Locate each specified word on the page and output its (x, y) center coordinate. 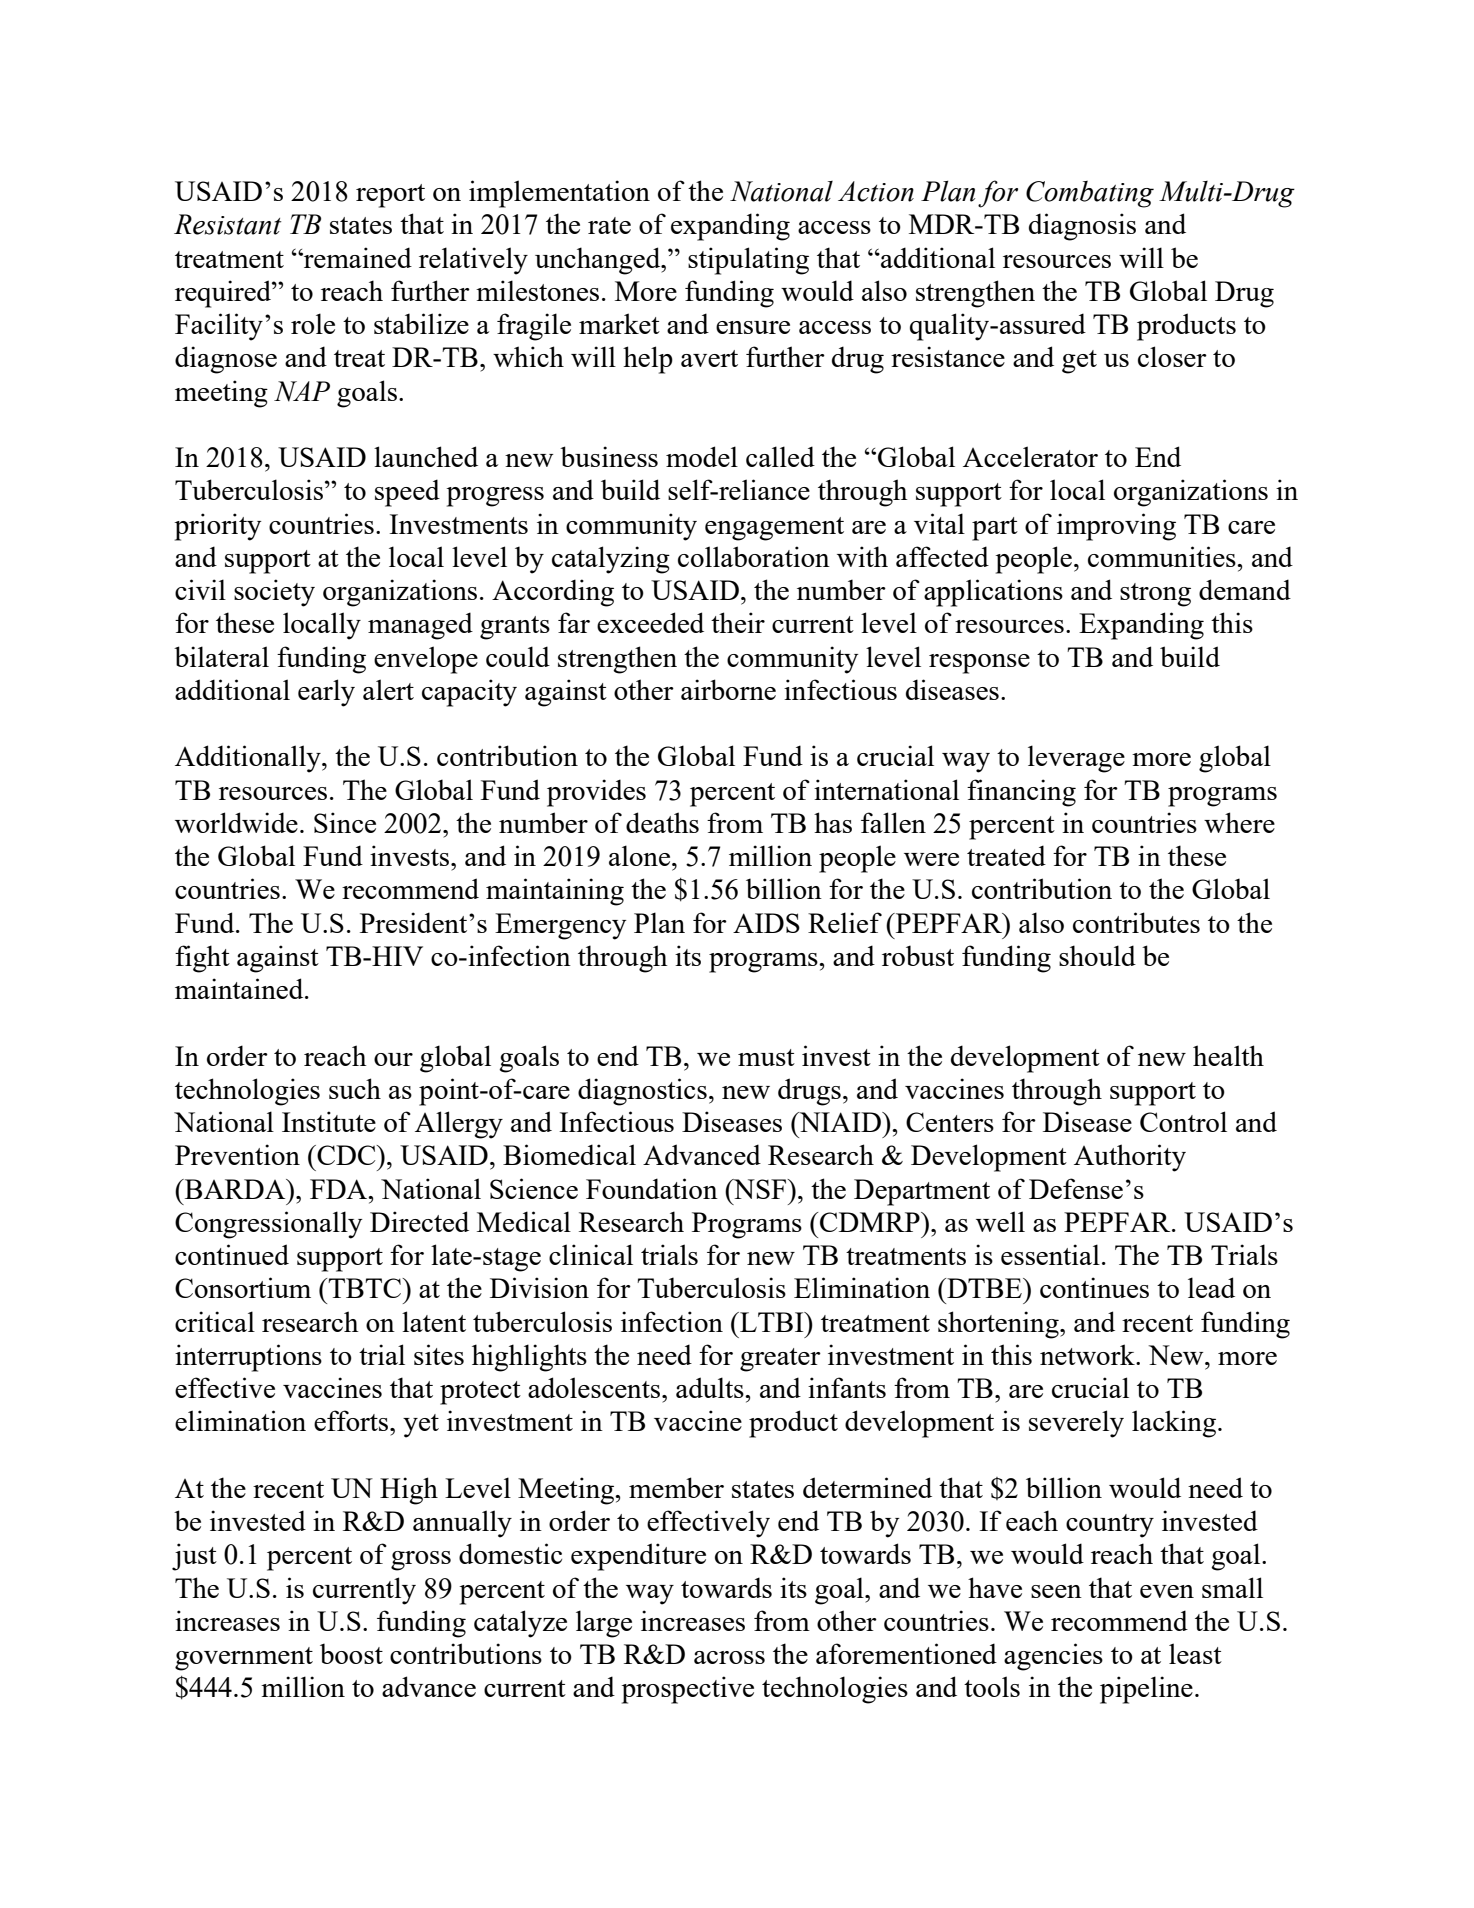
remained (357, 257)
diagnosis (1082, 227)
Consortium (243, 1287)
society (274, 593)
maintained (240, 988)
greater (780, 1360)
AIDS (766, 923)
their (738, 622)
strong (1155, 595)
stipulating (748, 261)
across (729, 1657)
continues (1094, 1287)
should (1097, 955)
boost (351, 1653)
